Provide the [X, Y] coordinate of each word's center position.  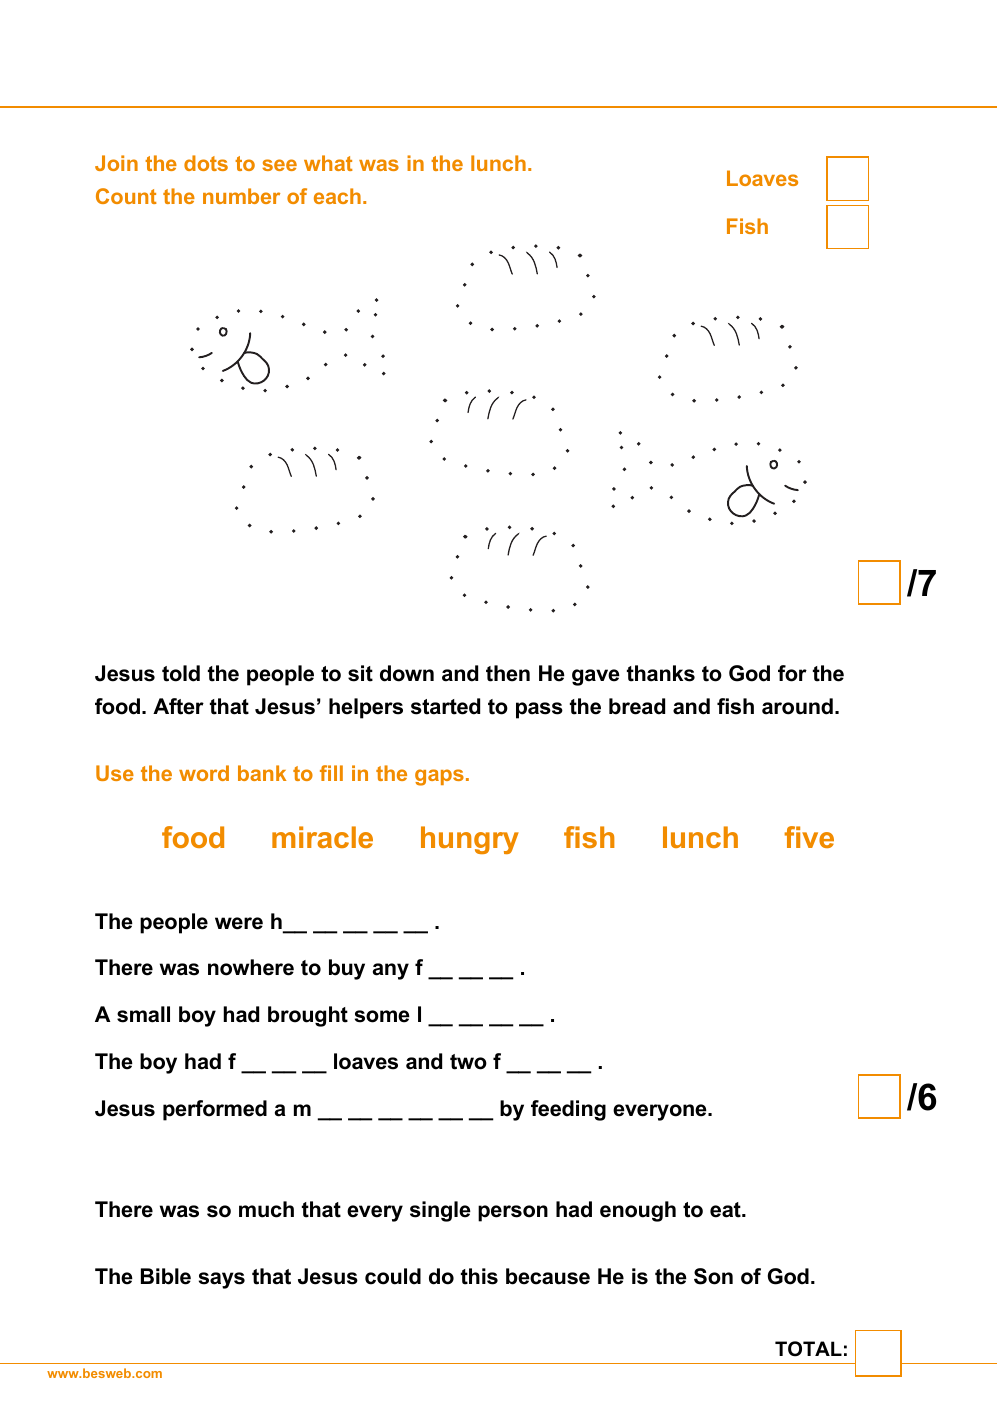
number [241, 196]
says [222, 1280]
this [479, 1276]
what [328, 163]
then [508, 673]
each [337, 196]
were [239, 923]
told [181, 673]
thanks [661, 673]
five [809, 837]
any [391, 971]
